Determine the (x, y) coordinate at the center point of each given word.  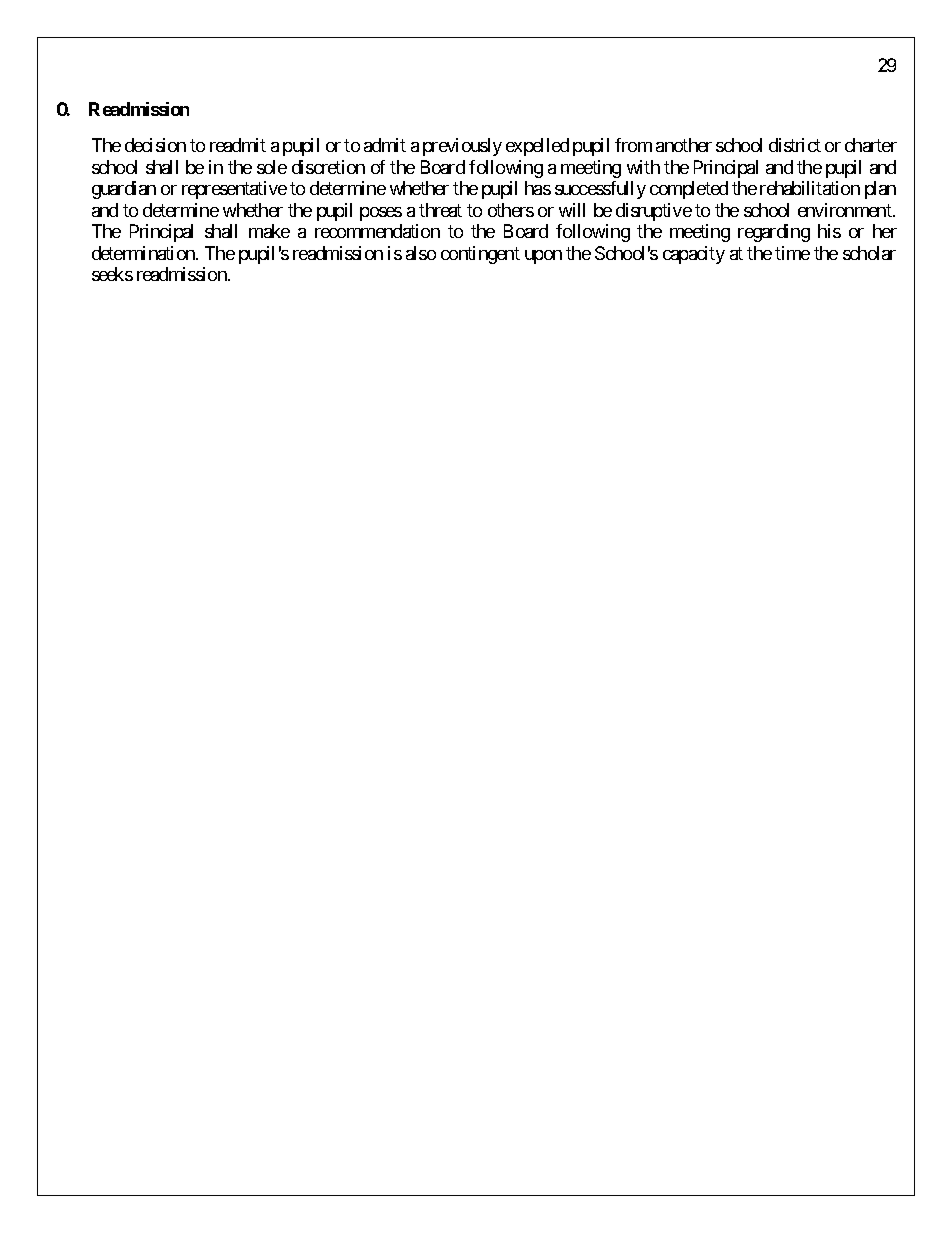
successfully (600, 190)
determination (144, 253)
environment (846, 210)
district (795, 145)
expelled (537, 147)
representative (234, 190)
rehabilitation (810, 188)
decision (155, 145)
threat (440, 210)
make (269, 231)
